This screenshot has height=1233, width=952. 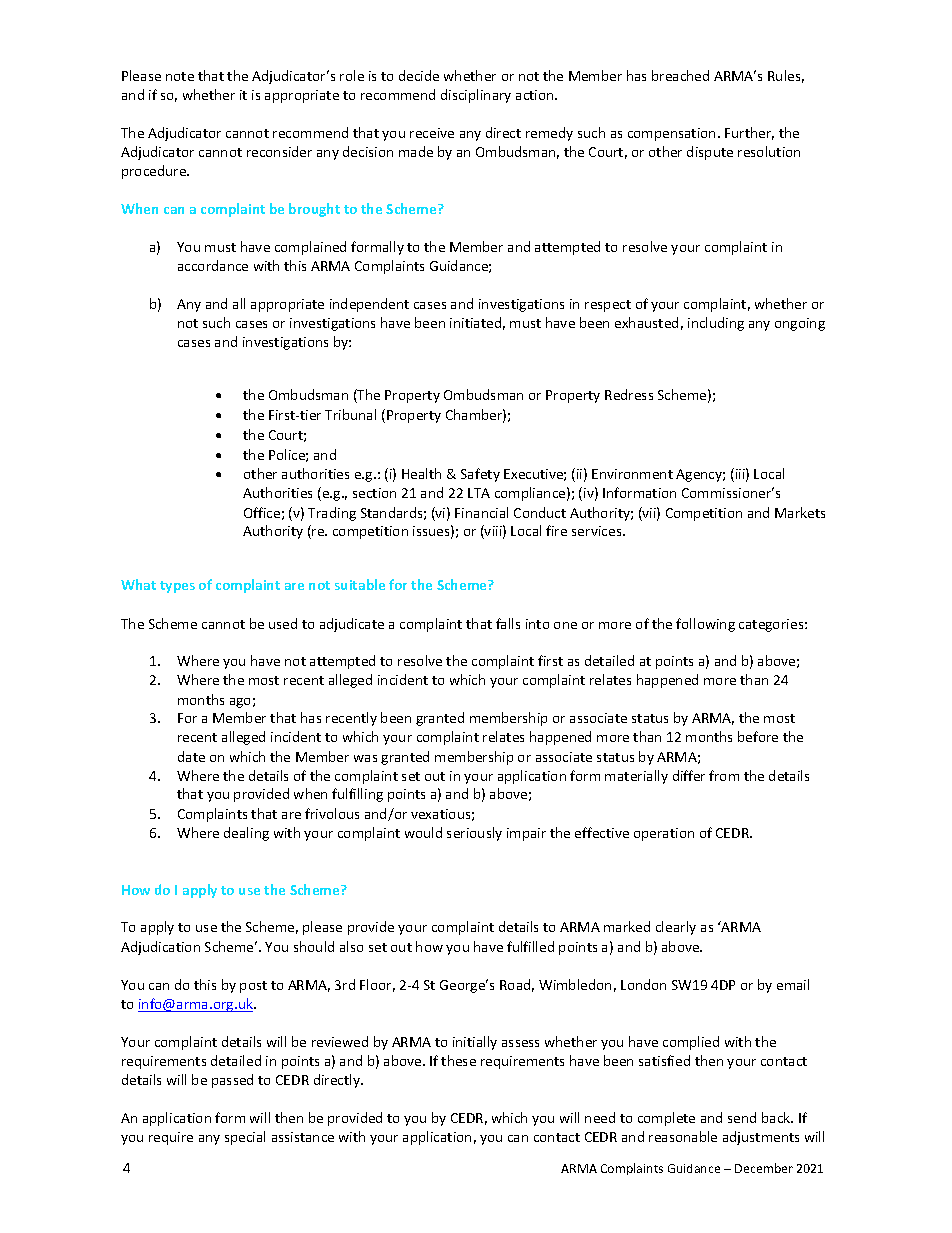 I want to click on independent, so click(x=369, y=305).
